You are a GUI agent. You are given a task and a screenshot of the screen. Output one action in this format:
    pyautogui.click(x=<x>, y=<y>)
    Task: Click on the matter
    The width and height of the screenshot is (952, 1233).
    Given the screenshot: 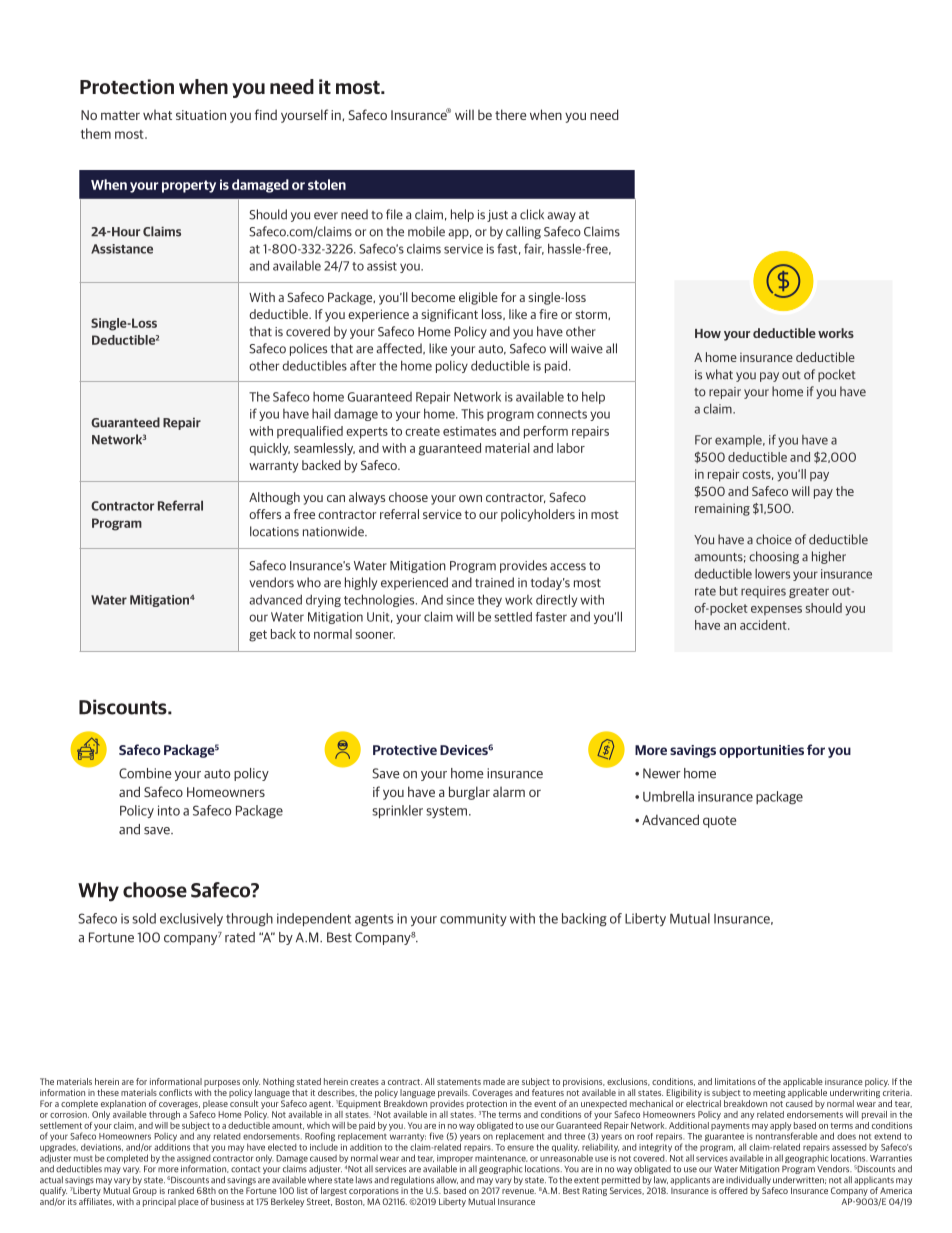 What is the action you would take?
    pyautogui.click(x=120, y=115)
